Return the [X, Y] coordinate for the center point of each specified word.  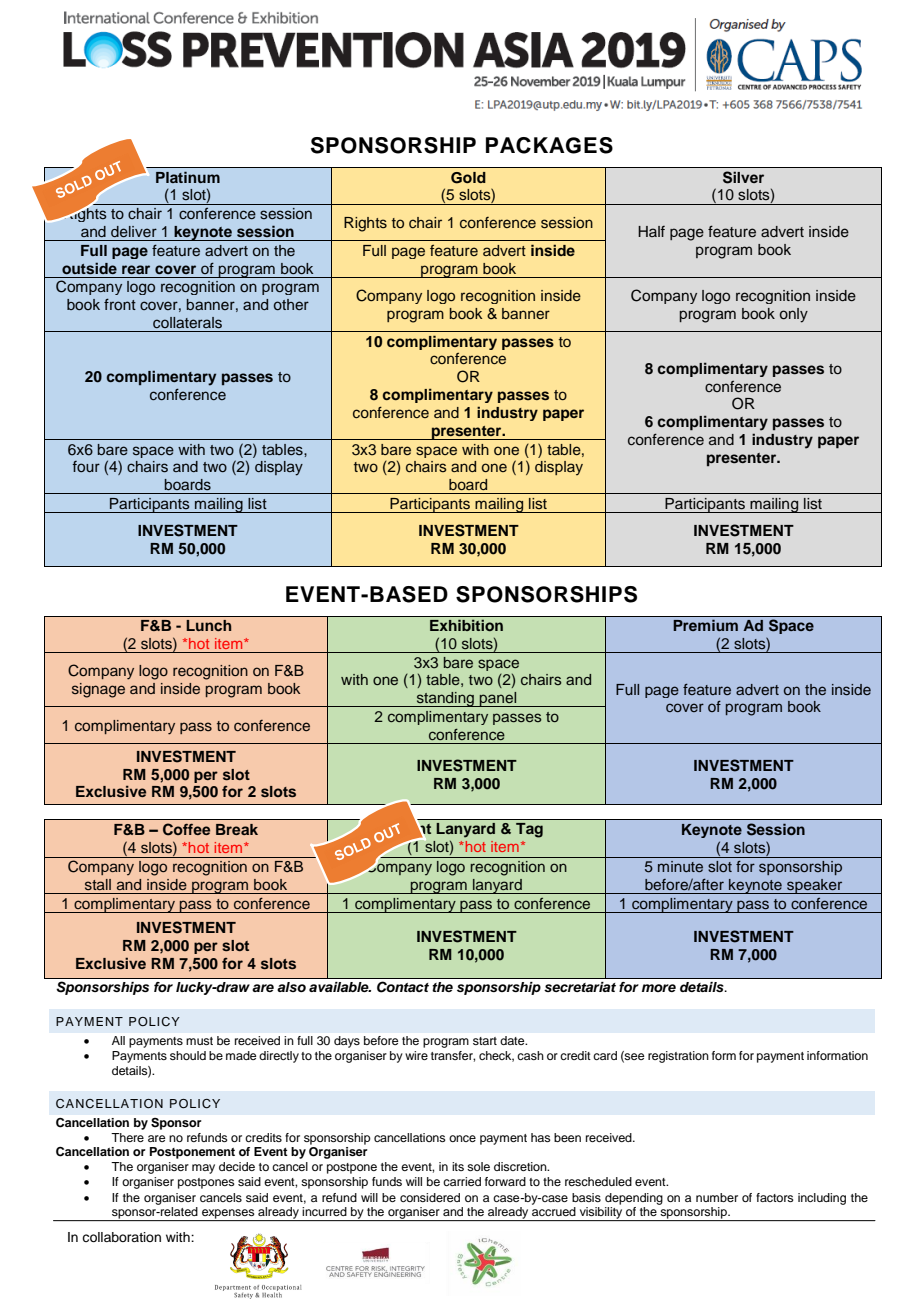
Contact [403, 987]
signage [98, 690]
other [291, 304]
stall [98, 885]
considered [430, 1197]
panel [498, 699]
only [794, 315]
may [203, 1169]
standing [445, 699]
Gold [468, 178]
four [86, 466]
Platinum [188, 177]
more [659, 988]
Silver [743, 177]
